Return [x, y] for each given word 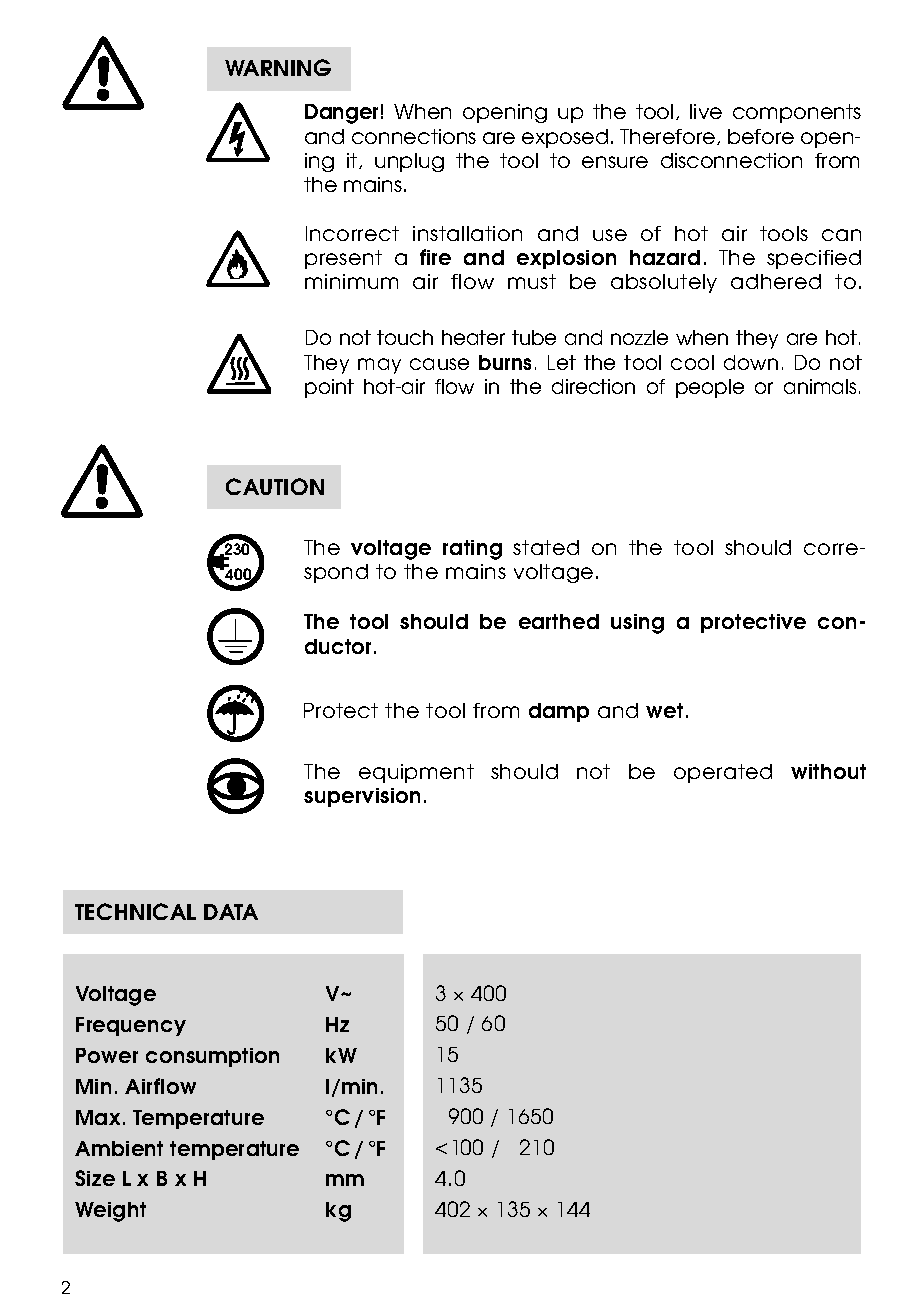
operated [723, 773]
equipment [416, 773]
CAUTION [275, 486]
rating [472, 550]
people [710, 388]
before [761, 136]
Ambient [119, 1148]
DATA [231, 912]
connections [414, 136]
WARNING [278, 67]
